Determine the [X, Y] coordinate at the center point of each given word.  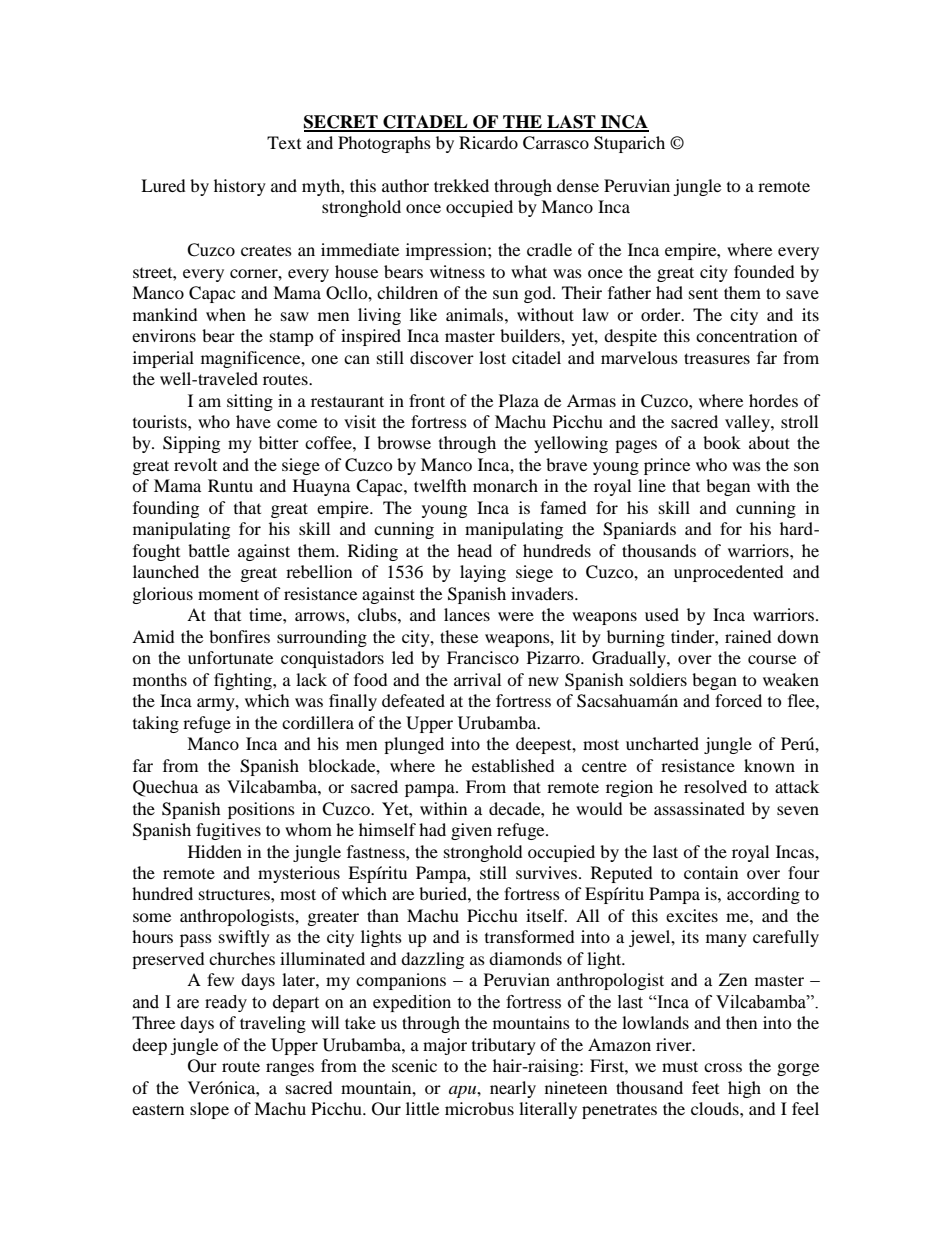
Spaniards [639, 530]
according [763, 895]
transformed [529, 936]
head [474, 550]
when [226, 314]
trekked [461, 185]
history [240, 187]
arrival [477, 679]
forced [738, 700]
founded [764, 271]
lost [492, 357]
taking [156, 724]
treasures [717, 358]
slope [209, 1110]
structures [235, 895]
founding [166, 509]
